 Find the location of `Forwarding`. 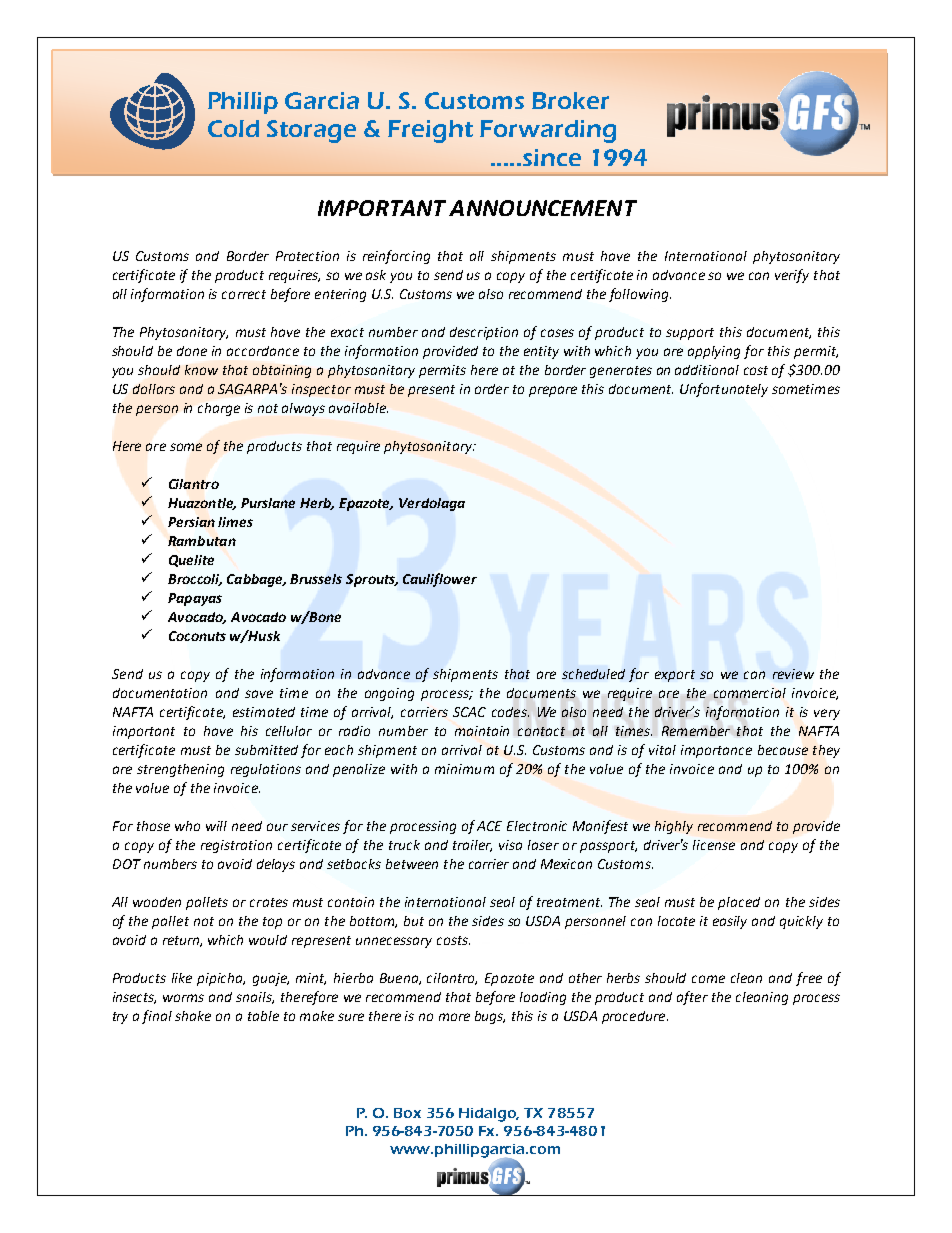

Forwarding is located at coordinates (548, 131).
